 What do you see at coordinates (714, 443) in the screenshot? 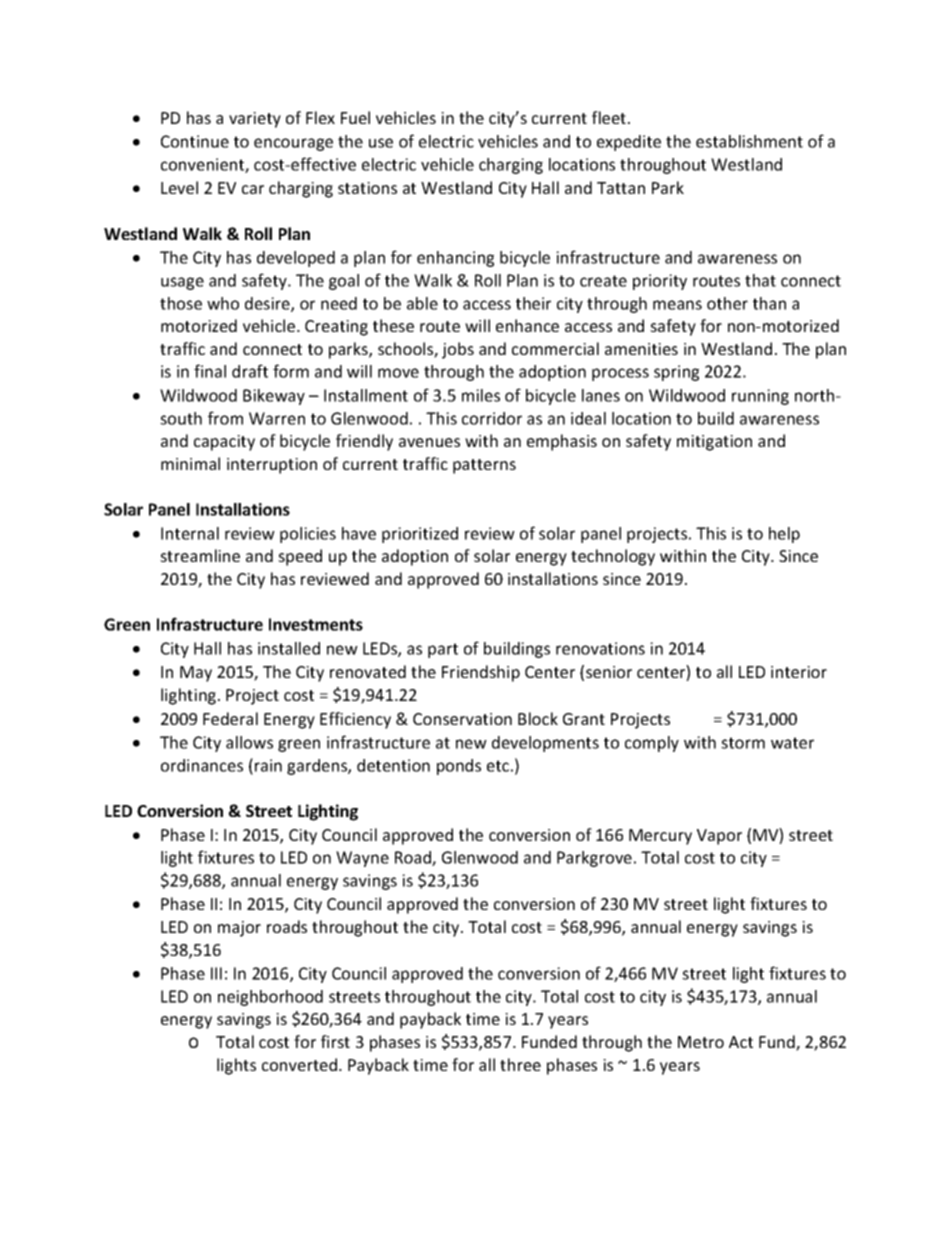
I see `mitigation` at bounding box center [714, 443].
